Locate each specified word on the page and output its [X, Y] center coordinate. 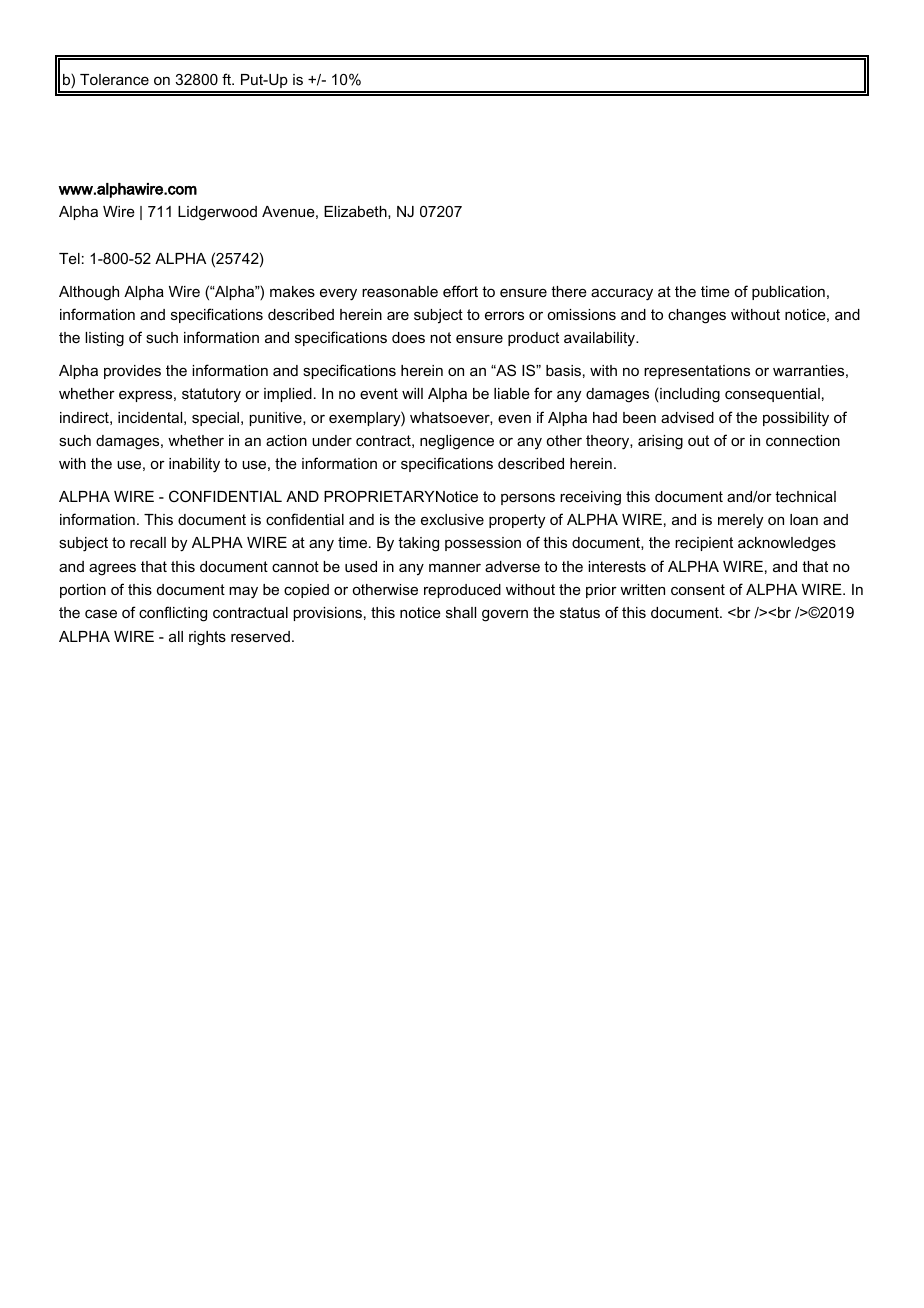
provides [132, 372]
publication [788, 293]
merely [740, 521]
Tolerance [114, 79]
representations [697, 372]
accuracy [622, 294]
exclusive [452, 519]
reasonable [400, 291]
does [408, 337]
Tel [69, 258]
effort [460, 291]
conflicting [173, 614]
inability [194, 465]
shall [461, 612]
